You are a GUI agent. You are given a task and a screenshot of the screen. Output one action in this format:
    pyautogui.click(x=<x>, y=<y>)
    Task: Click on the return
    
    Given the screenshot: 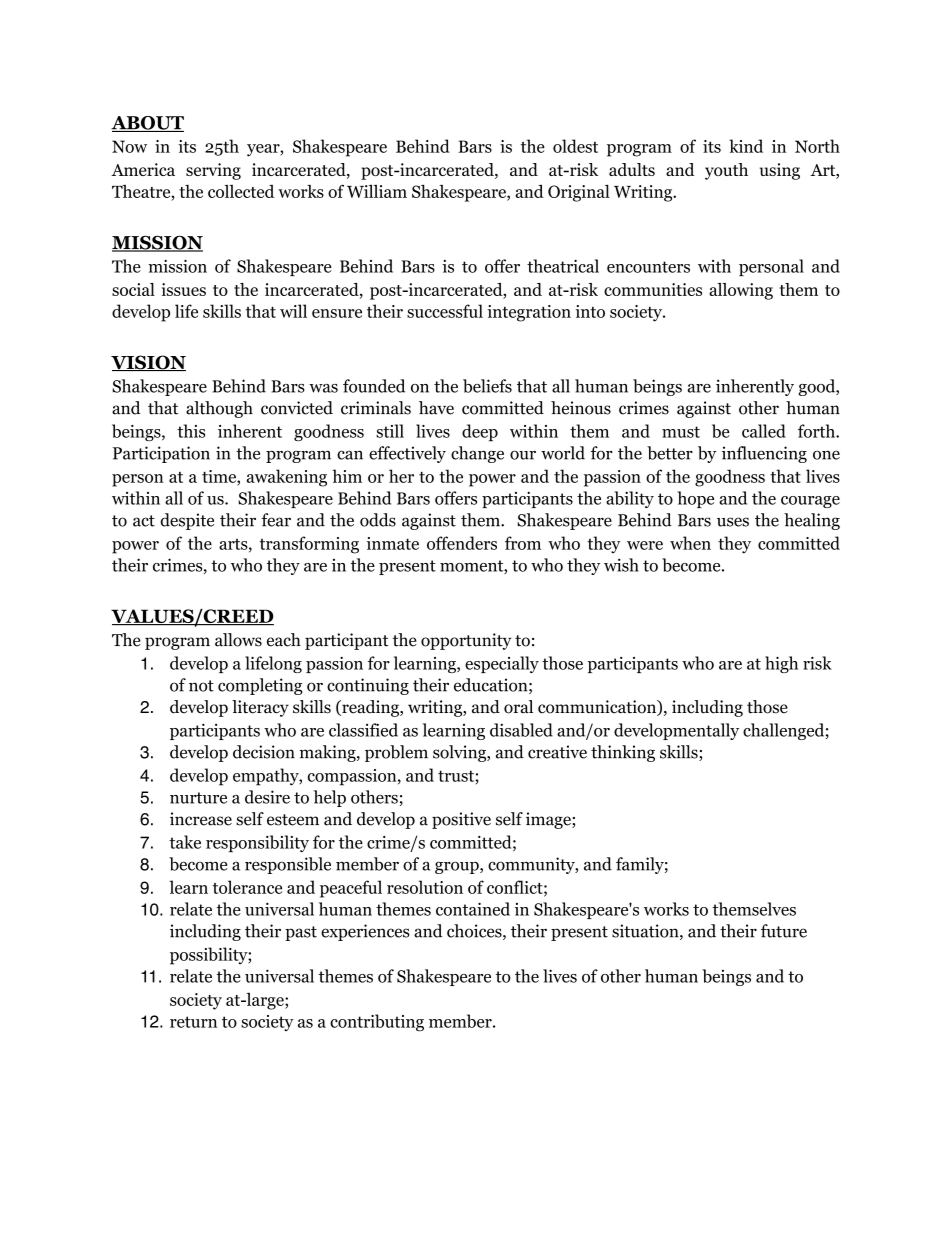 What is the action you would take?
    pyautogui.click(x=193, y=1022)
